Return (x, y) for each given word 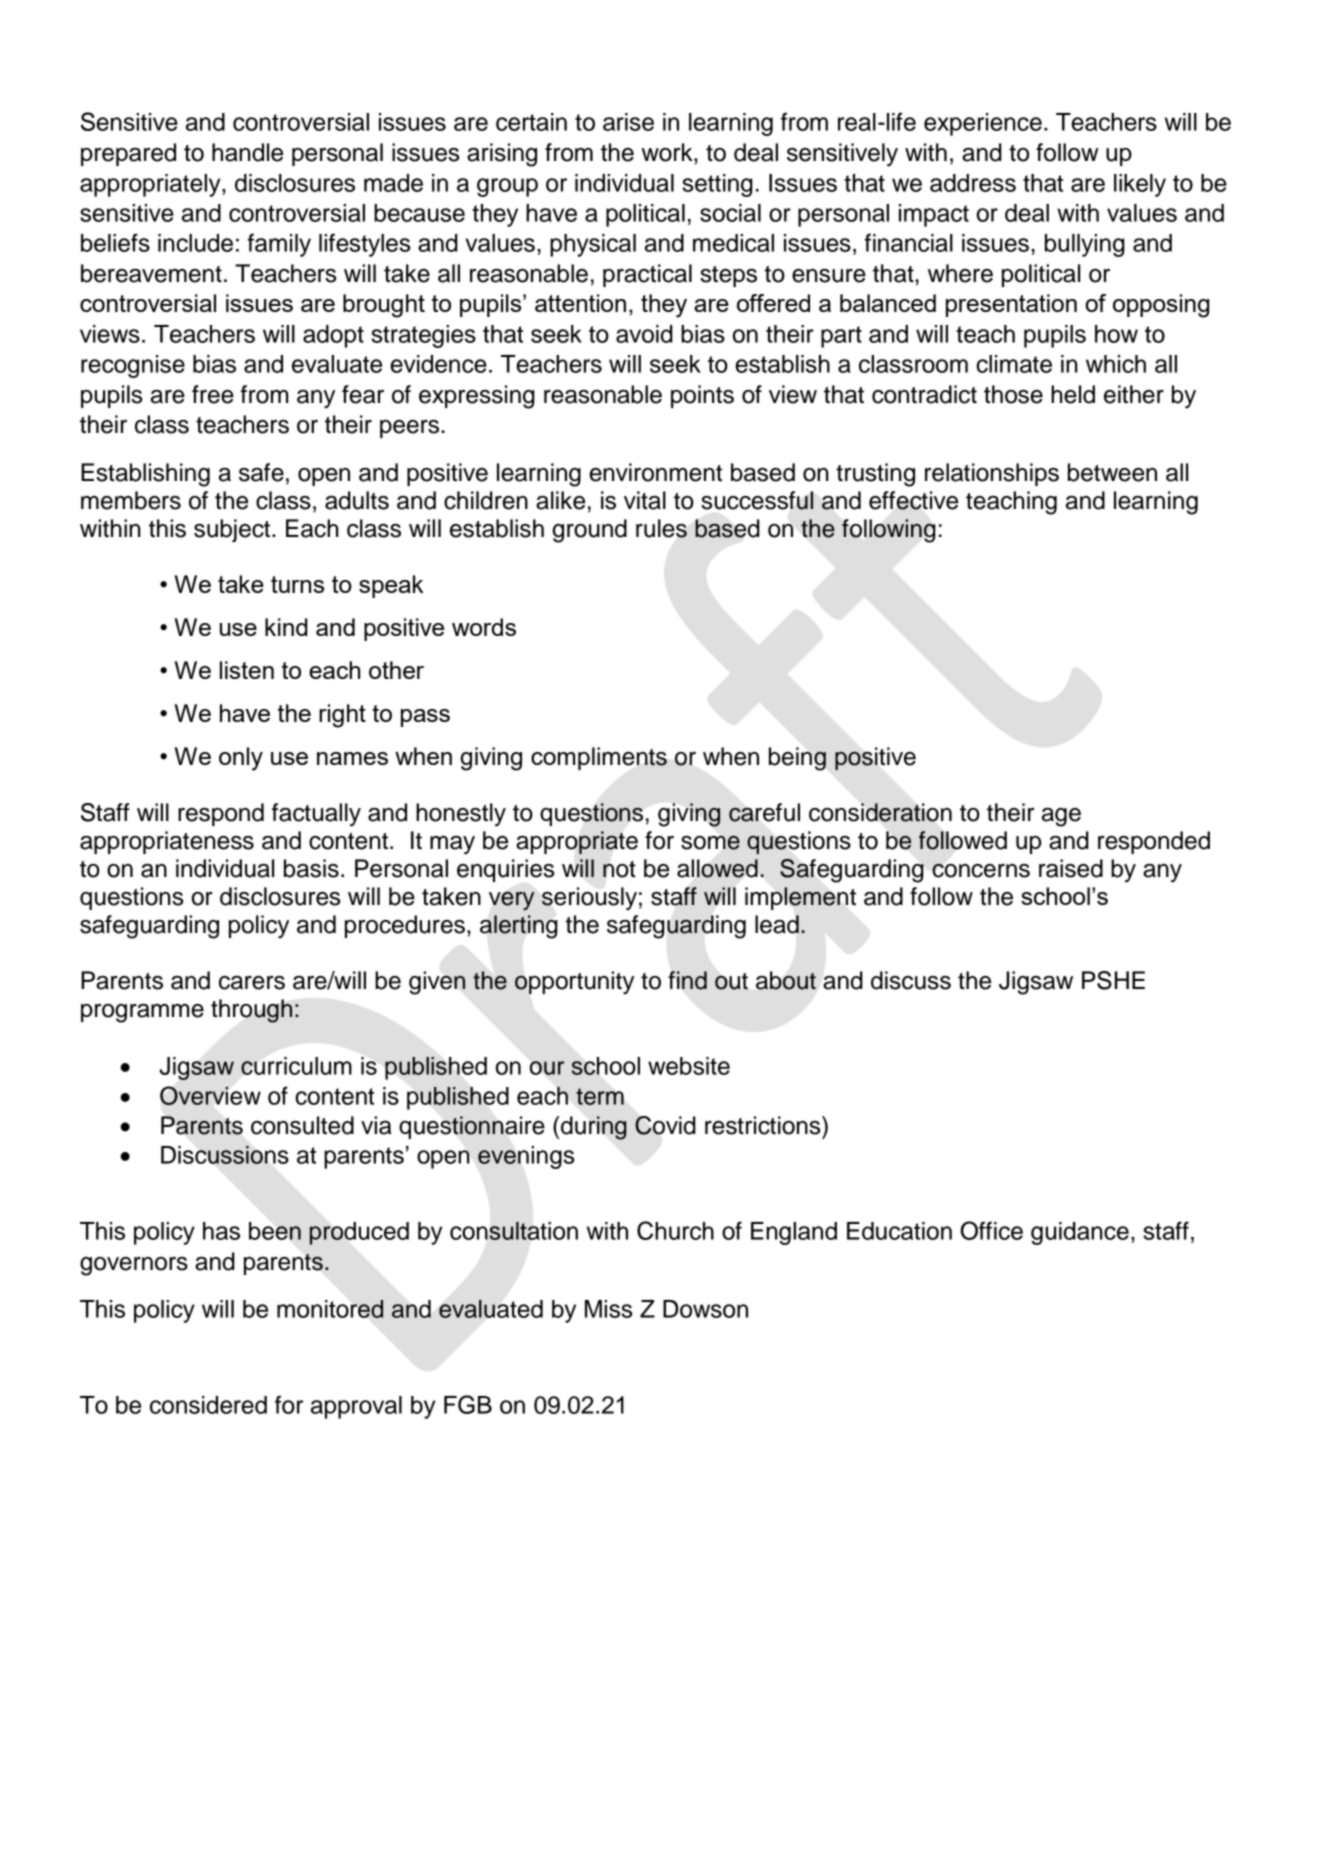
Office (991, 1230)
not (619, 869)
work (668, 152)
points (702, 396)
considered (208, 1405)
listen (247, 670)
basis (311, 868)
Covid (665, 1125)
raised (1071, 868)
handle (247, 152)
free (213, 394)
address (973, 183)
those (1013, 394)
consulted (302, 1125)
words (484, 627)
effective (913, 500)
